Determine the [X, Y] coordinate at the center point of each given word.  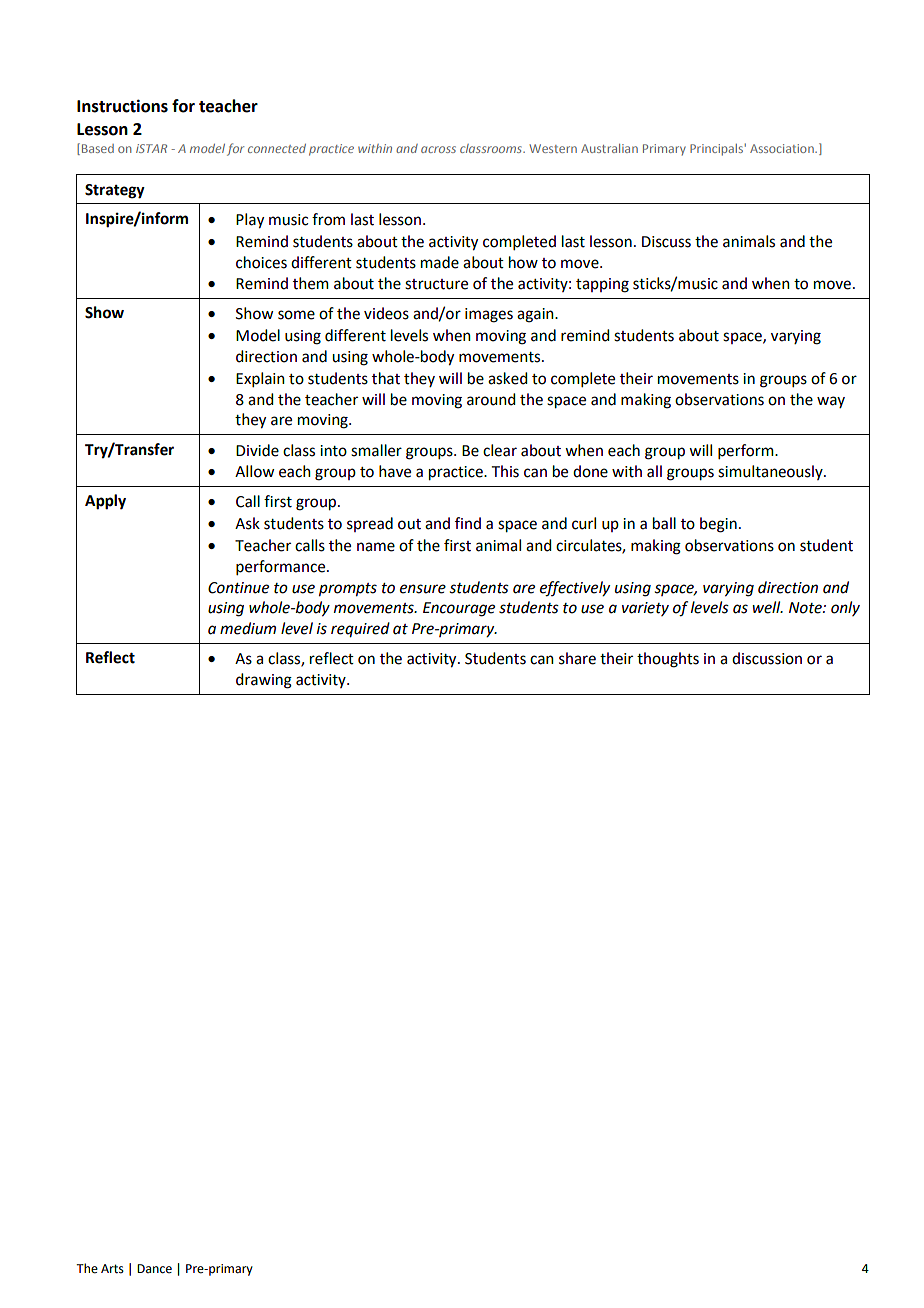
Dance [154, 1269]
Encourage [459, 609]
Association [783, 148]
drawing [264, 681]
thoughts [668, 660]
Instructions [122, 106]
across [438, 149]
